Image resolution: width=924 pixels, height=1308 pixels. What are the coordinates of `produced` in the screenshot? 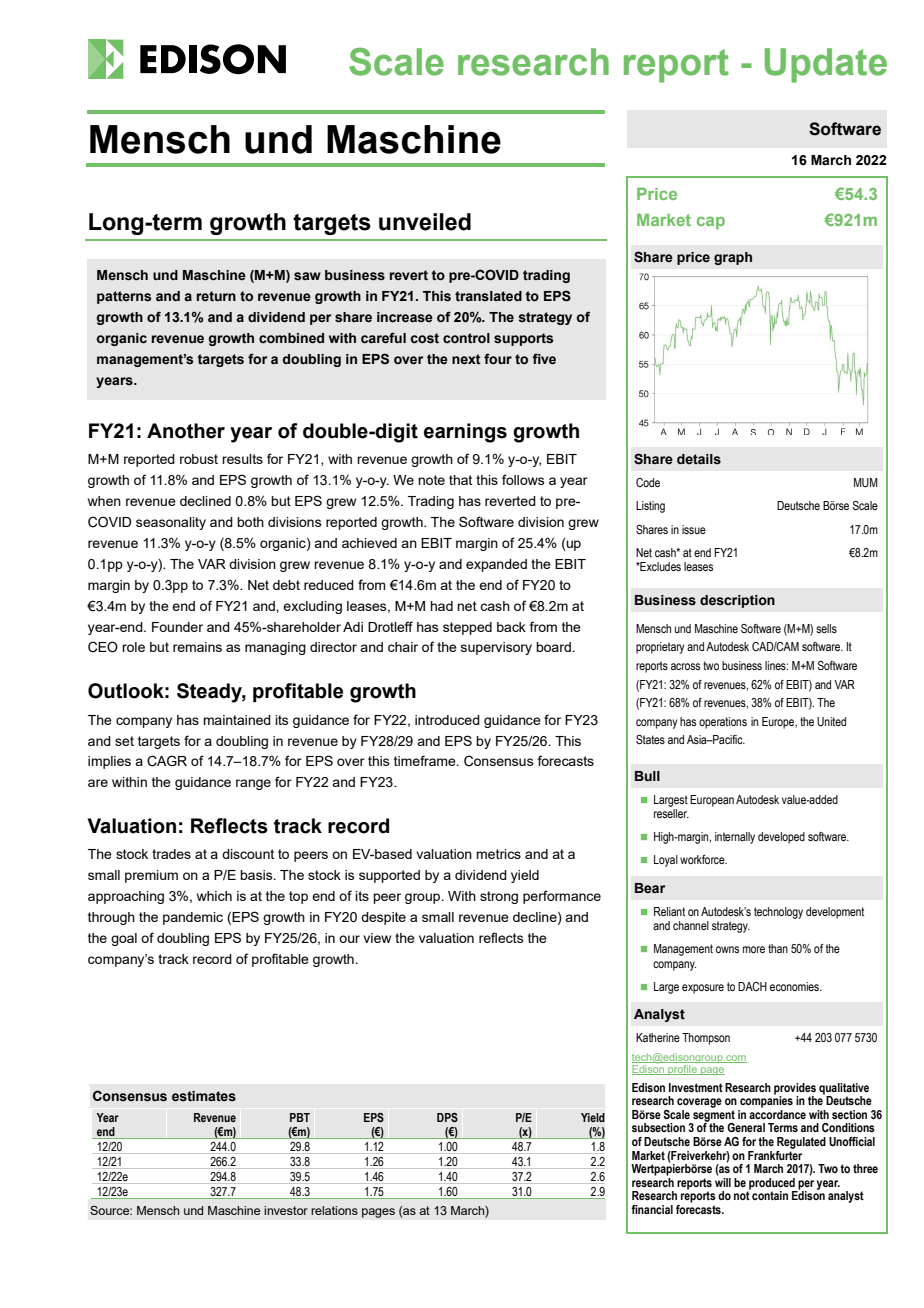 It's located at (772, 1185).
